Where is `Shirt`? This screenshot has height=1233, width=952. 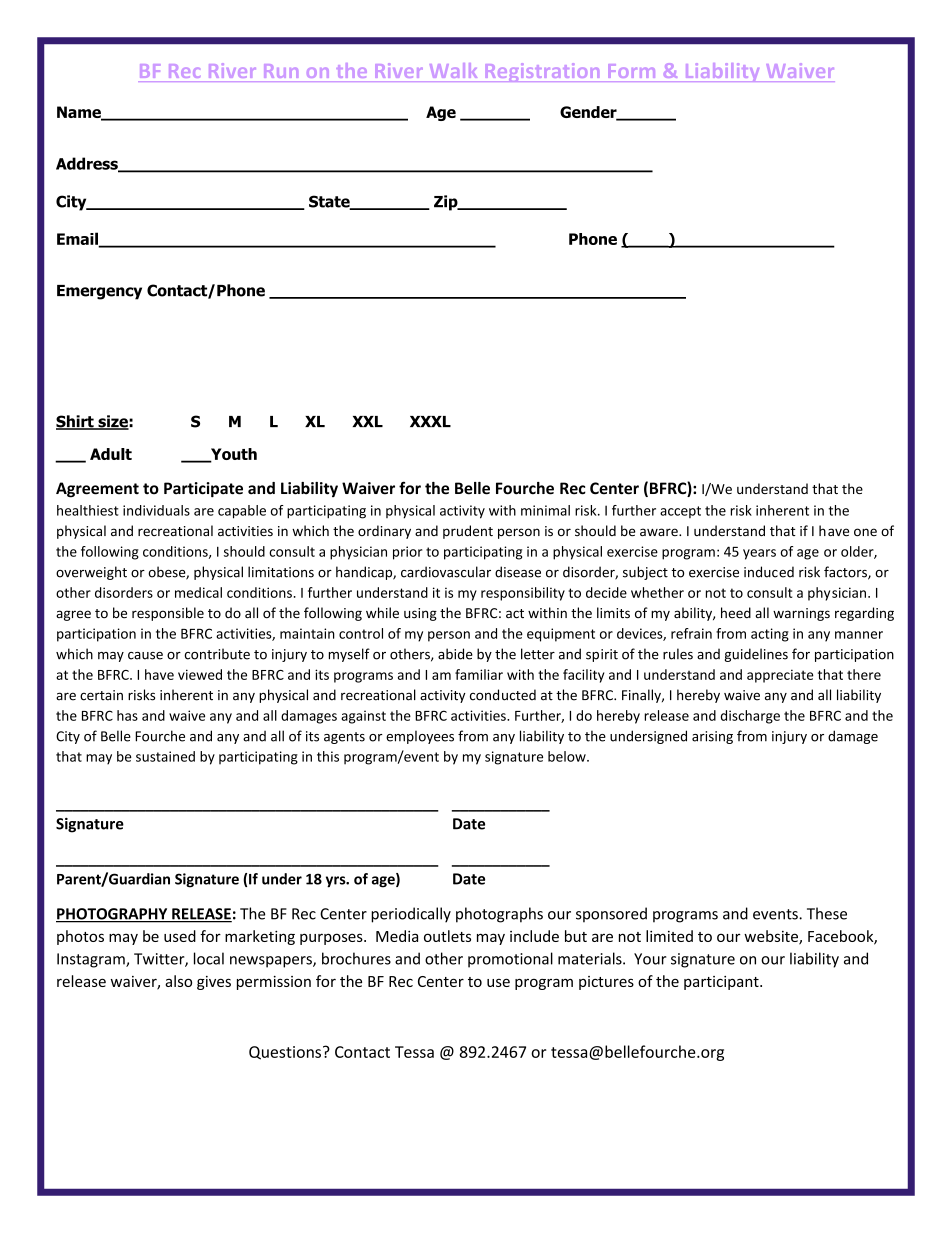
Shirt is located at coordinates (76, 422).
